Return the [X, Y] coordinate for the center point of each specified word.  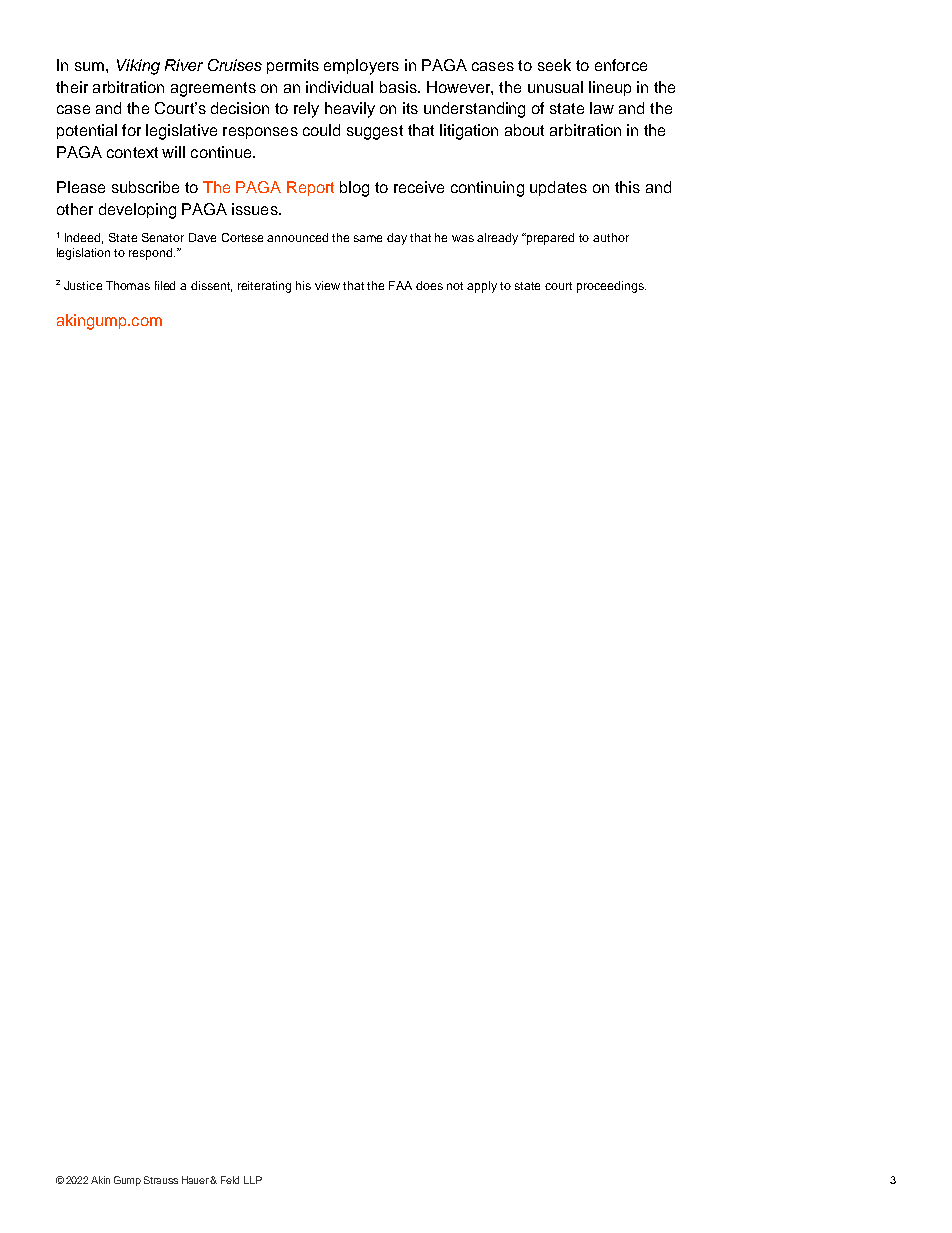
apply [482, 287]
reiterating [264, 287]
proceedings [611, 287]
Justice [83, 285]
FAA [400, 285]
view [327, 285]
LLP [253, 1180]
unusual [555, 87]
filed [165, 285]
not [455, 286]
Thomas [128, 285]
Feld [230, 1180]
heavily [350, 110]
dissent [211, 286]
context [132, 152]
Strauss [161, 1180]
